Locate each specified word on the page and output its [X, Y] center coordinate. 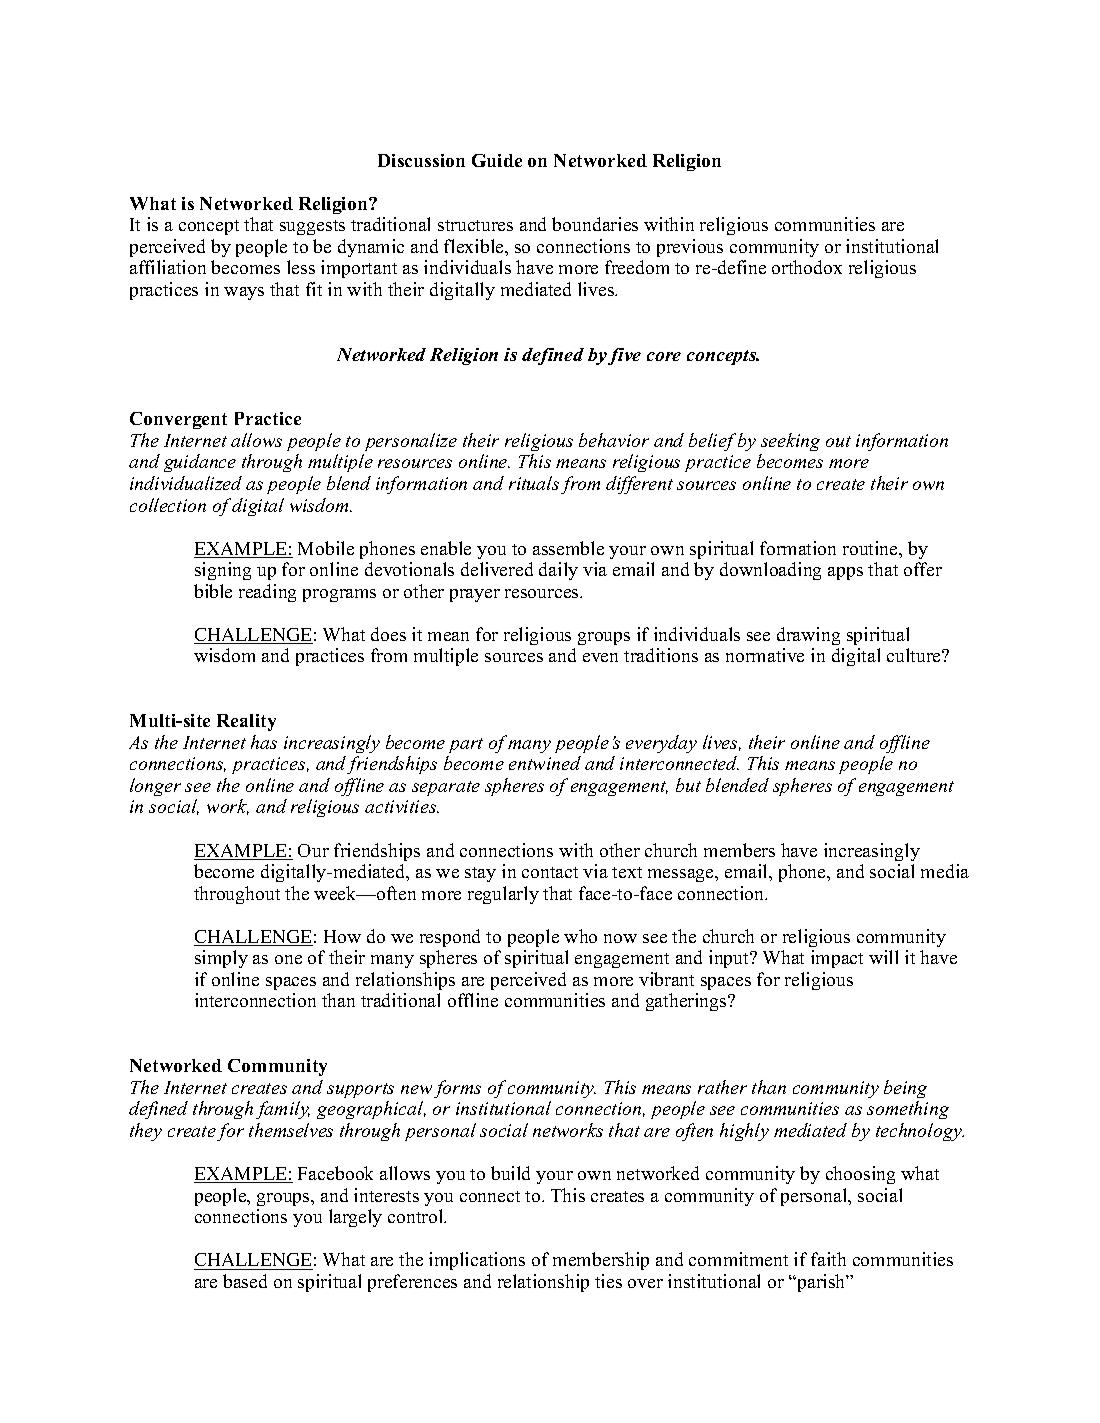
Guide [497, 160]
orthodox [807, 267]
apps [845, 573]
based [245, 1281]
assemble [568, 548]
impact [837, 959]
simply [221, 959]
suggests [312, 227]
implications [477, 1261]
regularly [503, 895]
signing [223, 571]
